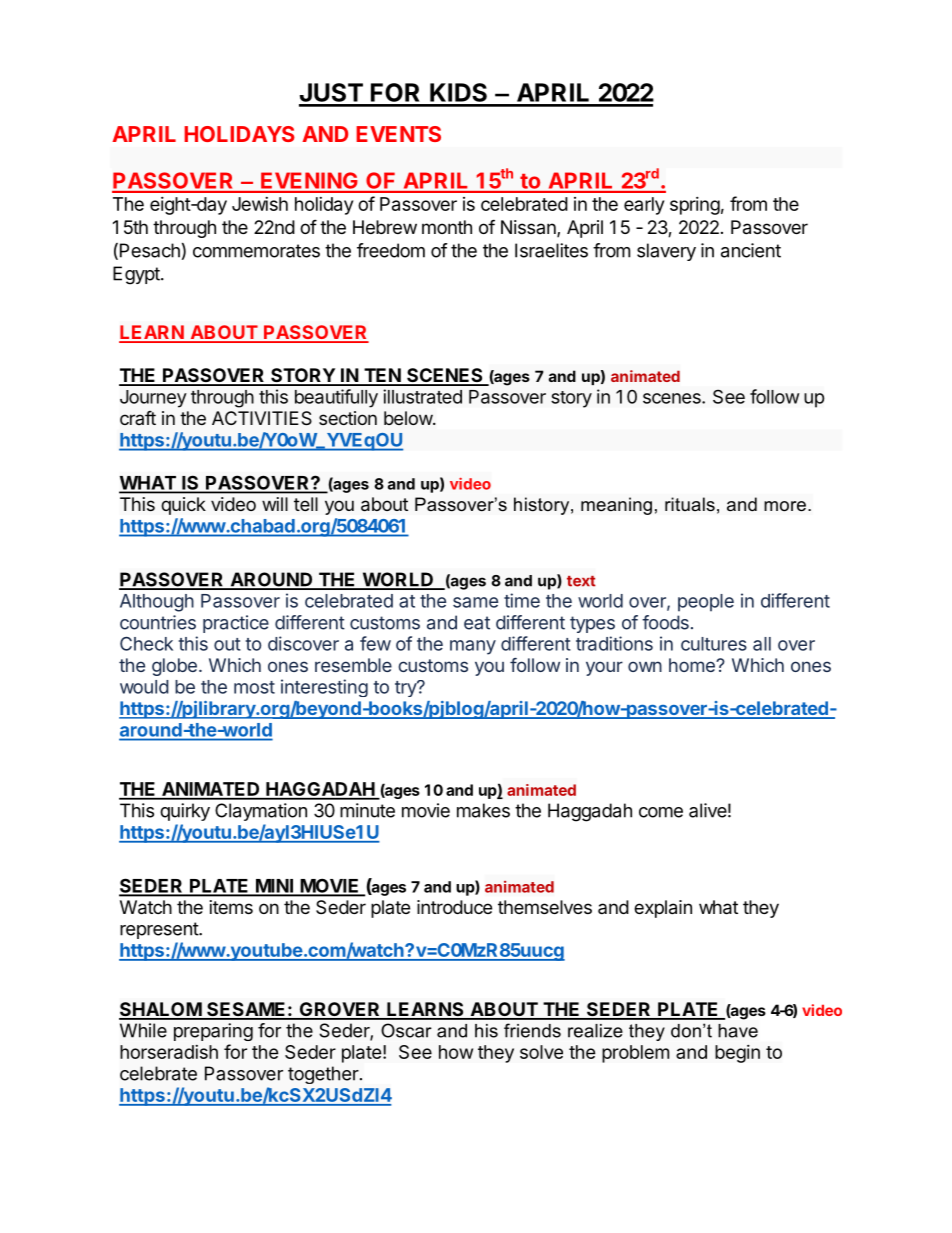 The height and width of the page is (1233, 952). What do you see at coordinates (690, 504) in the page?
I see `rituals` at bounding box center [690, 504].
